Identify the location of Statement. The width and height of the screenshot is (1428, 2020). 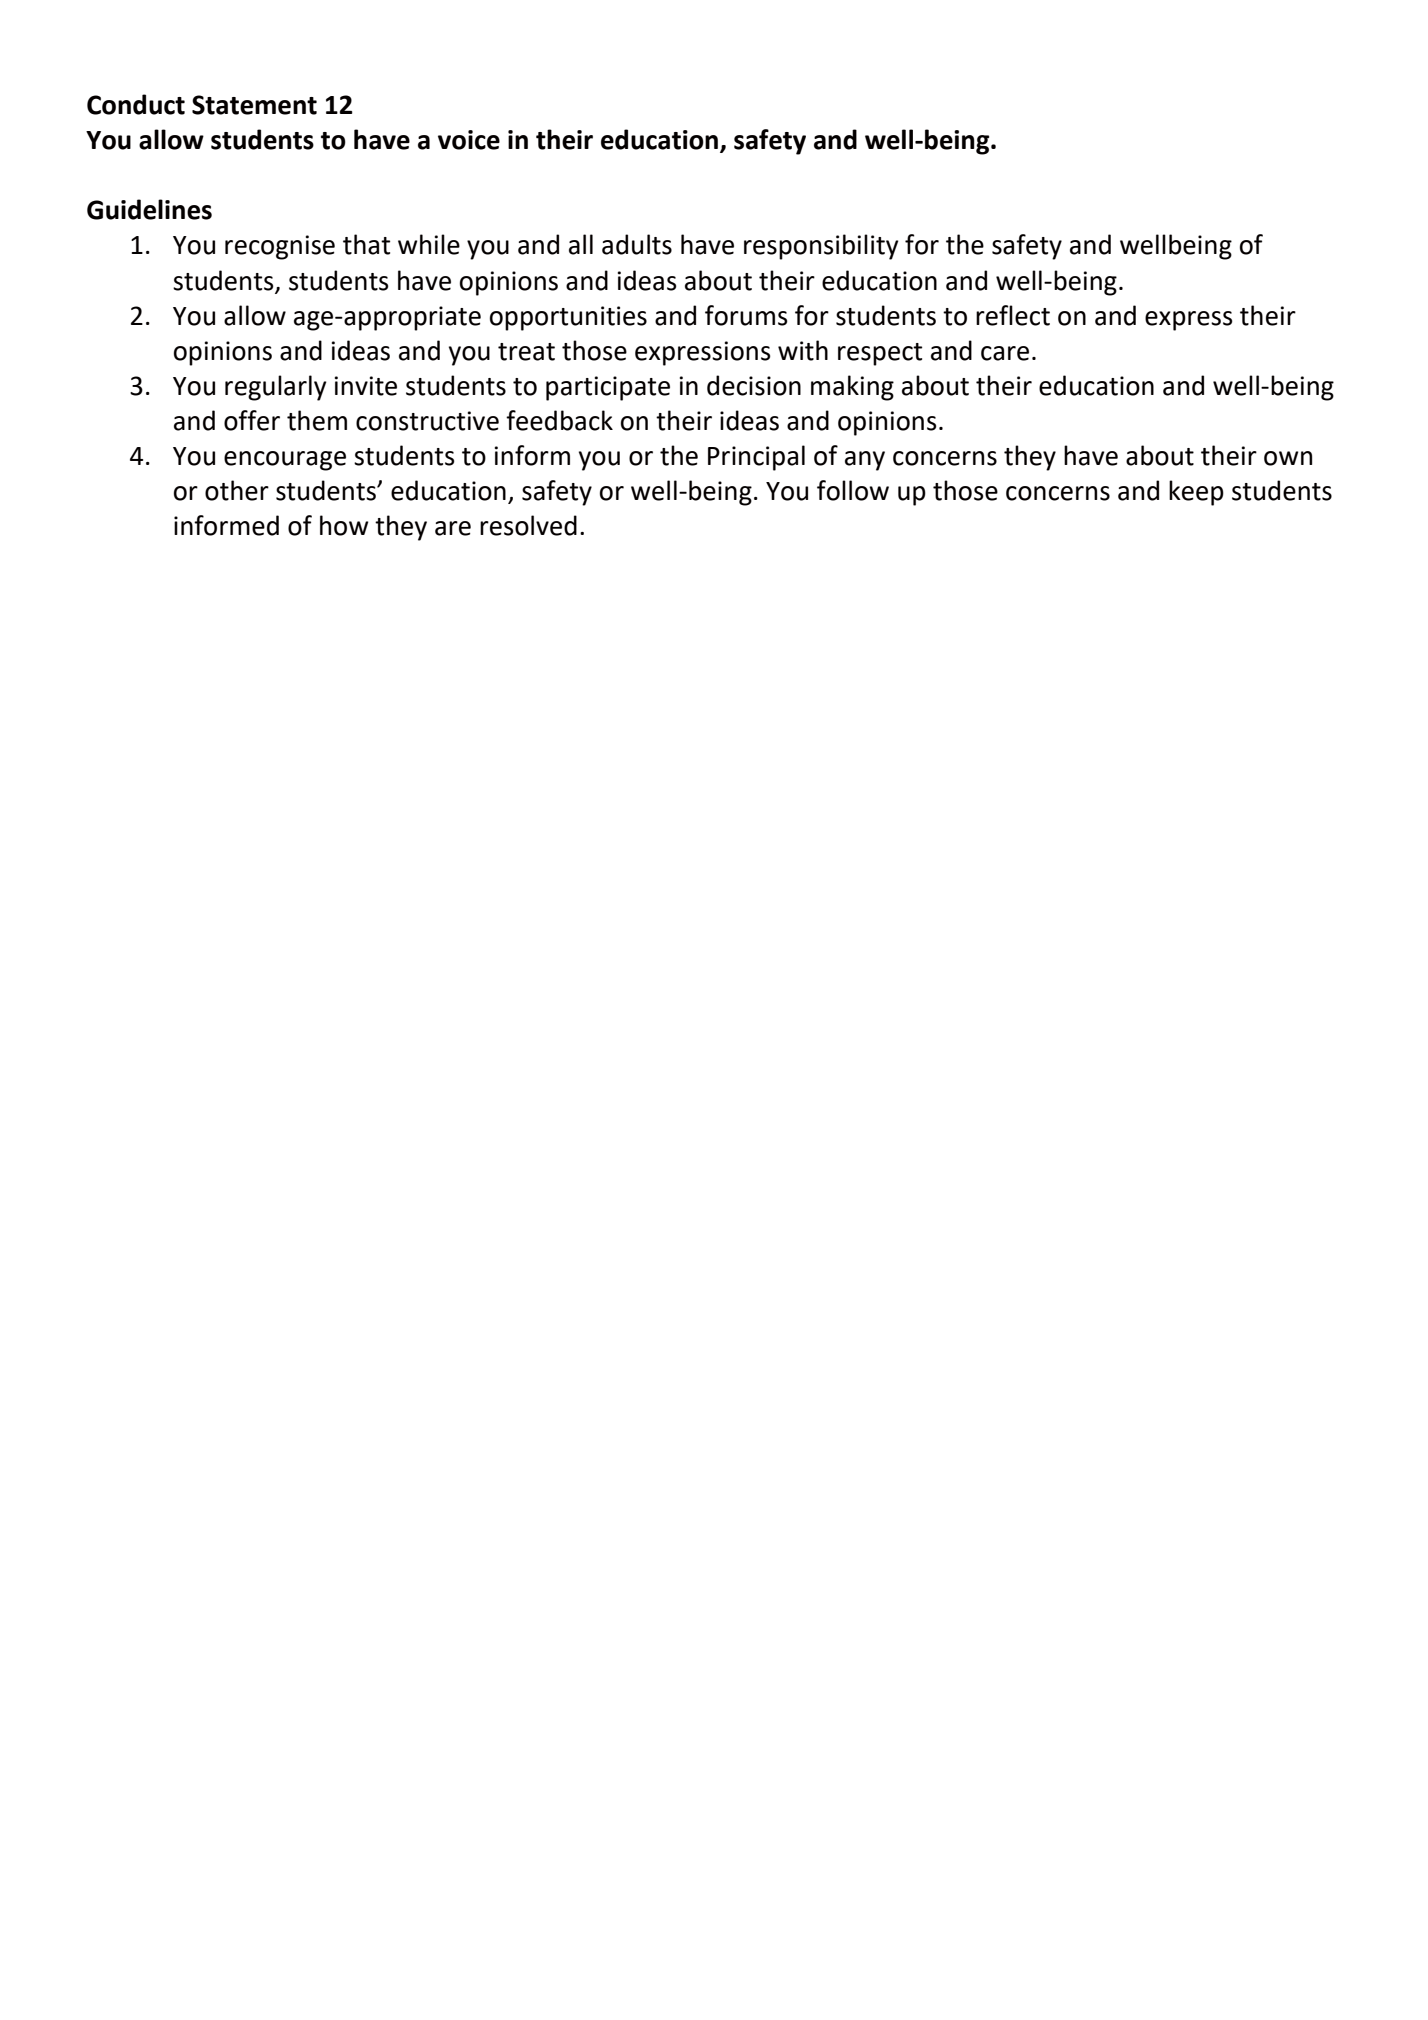
(254, 105).
